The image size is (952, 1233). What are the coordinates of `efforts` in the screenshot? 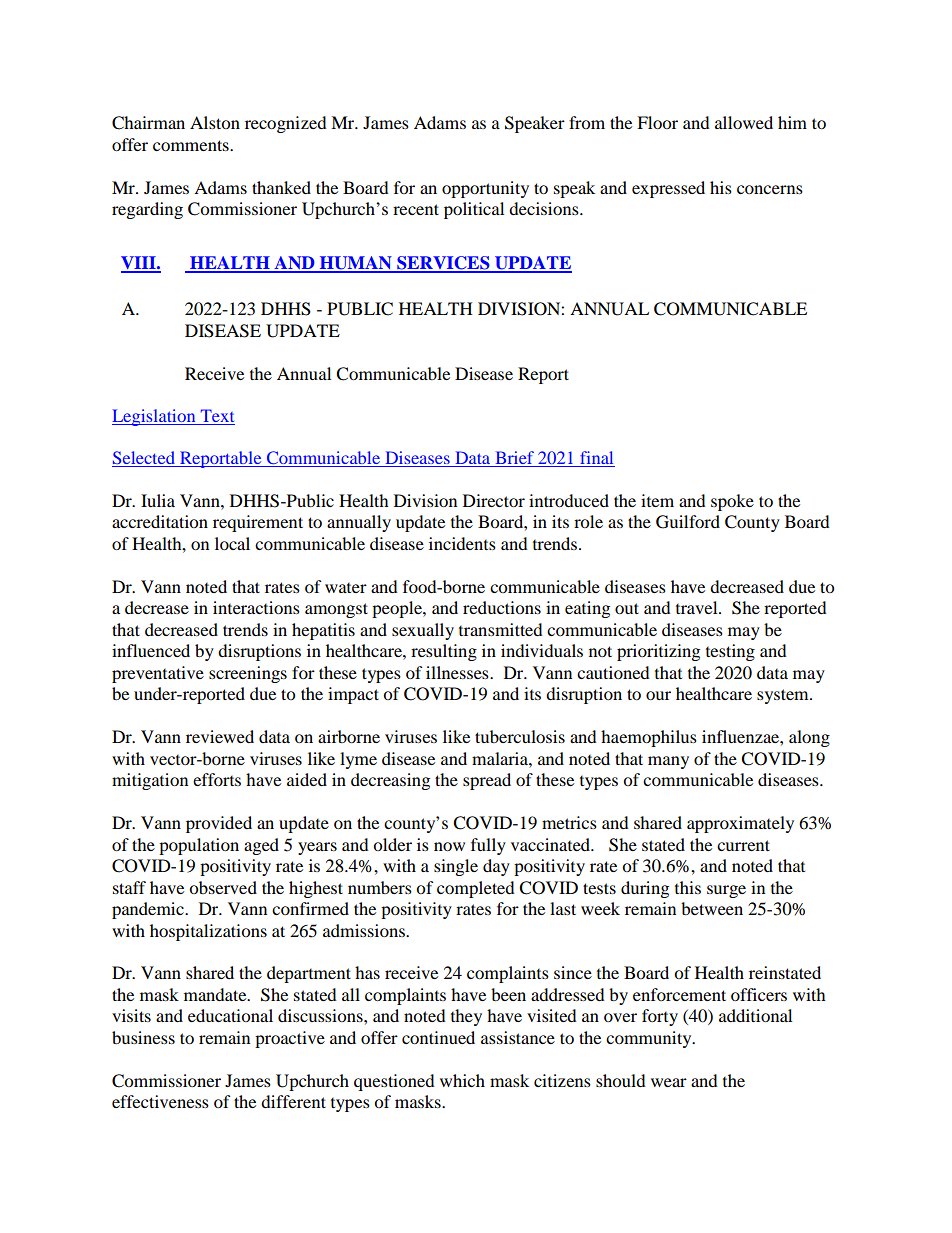 It's located at (217, 779).
